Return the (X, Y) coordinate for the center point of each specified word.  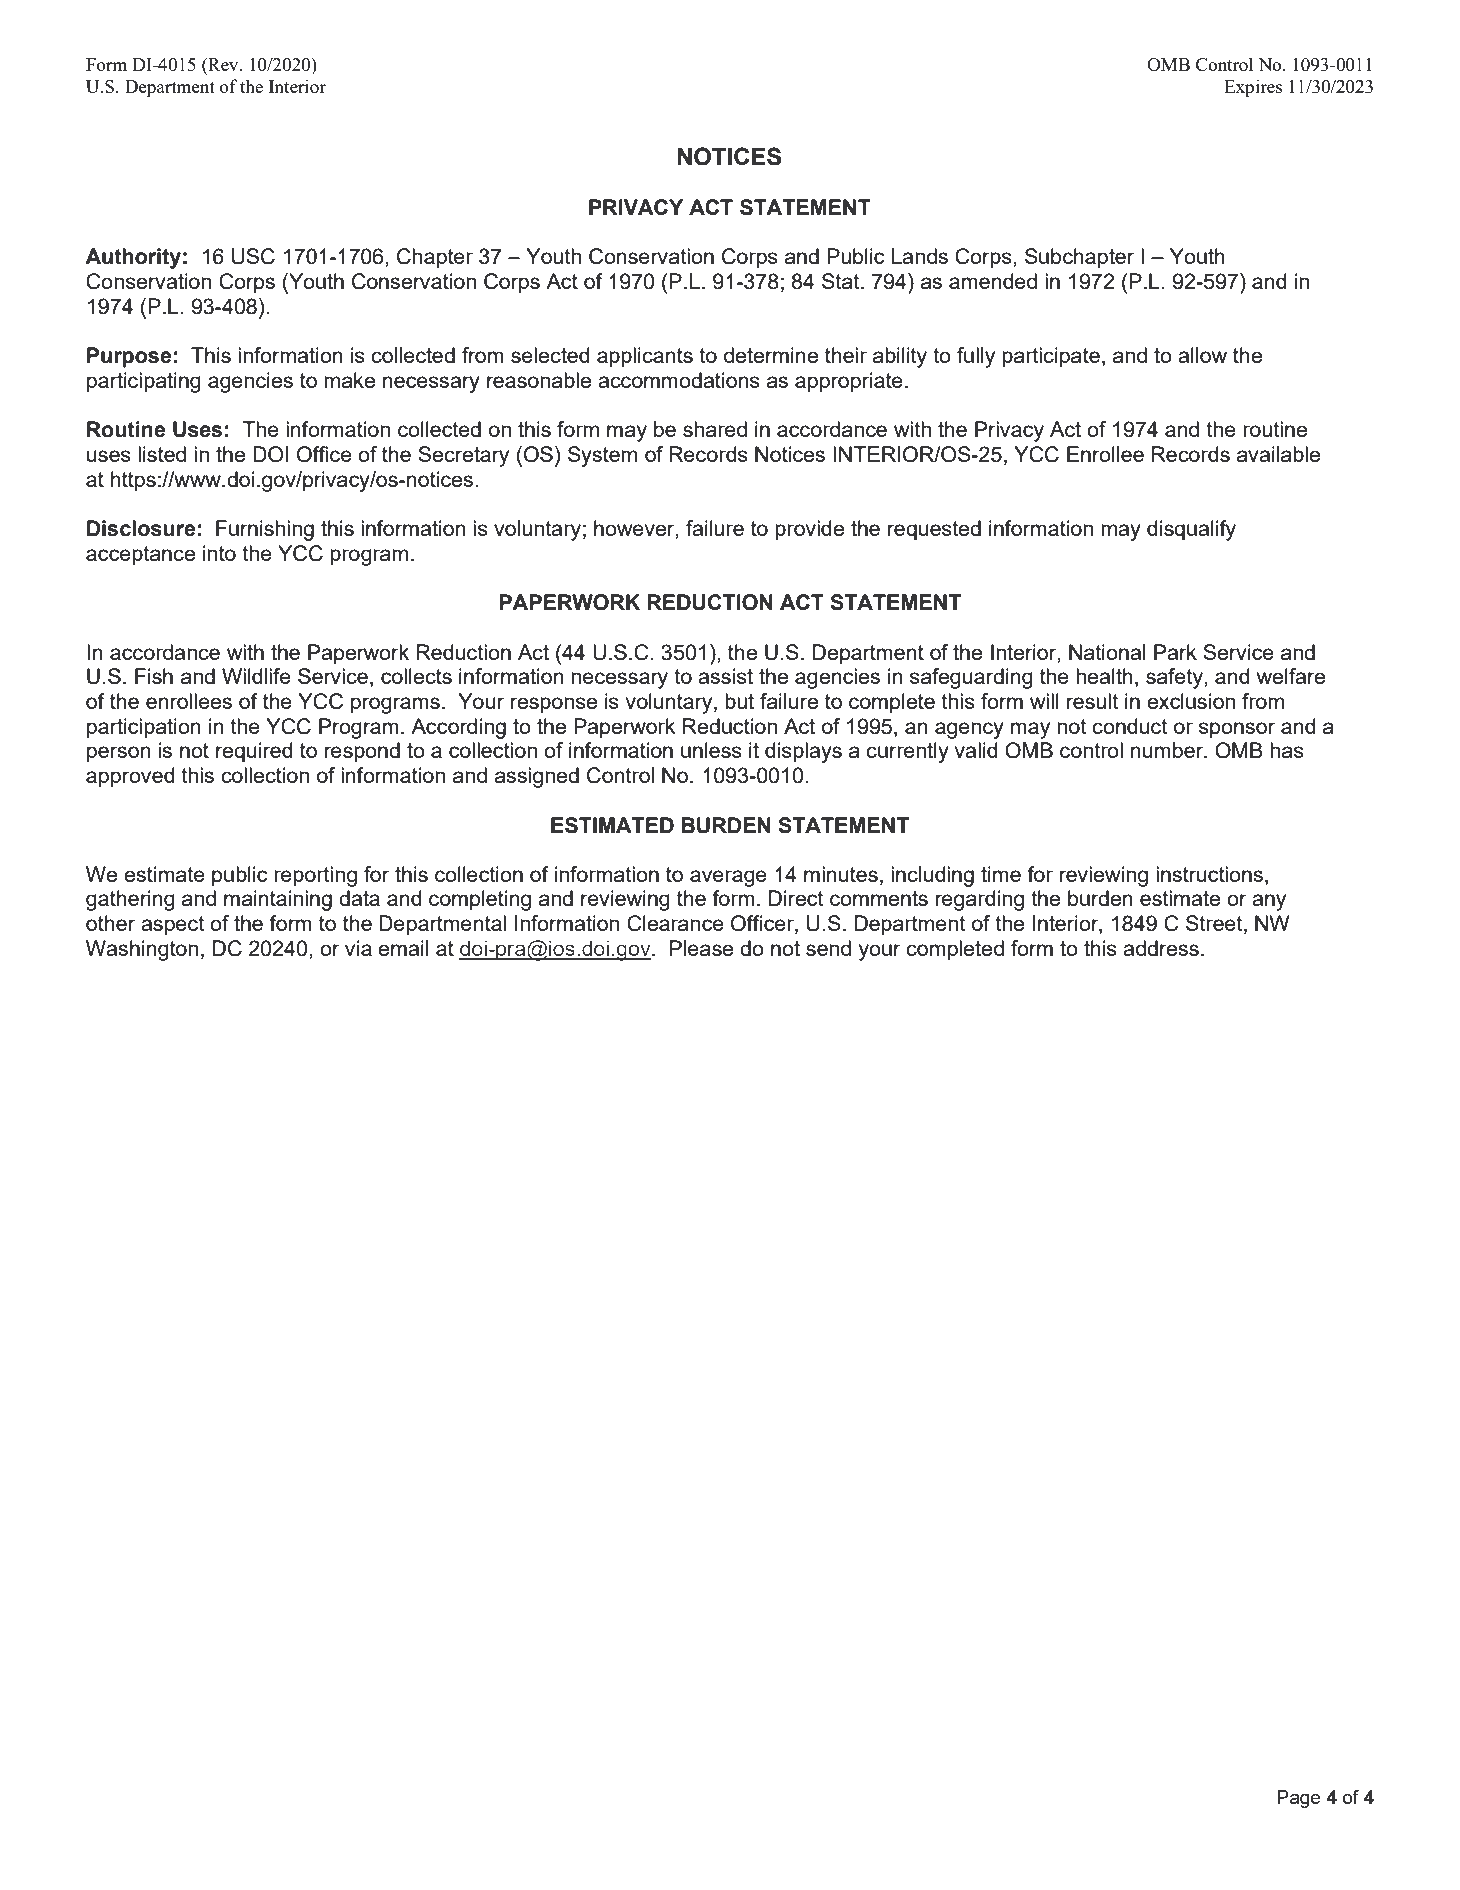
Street (1215, 924)
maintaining (278, 900)
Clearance (675, 923)
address (1161, 948)
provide (809, 530)
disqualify (1191, 530)
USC (253, 256)
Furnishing (265, 530)
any (1269, 902)
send (828, 948)
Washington (142, 950)
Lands (919, 256)
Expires (1253, 88)
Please (701, 948)
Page (1299, 1799)
